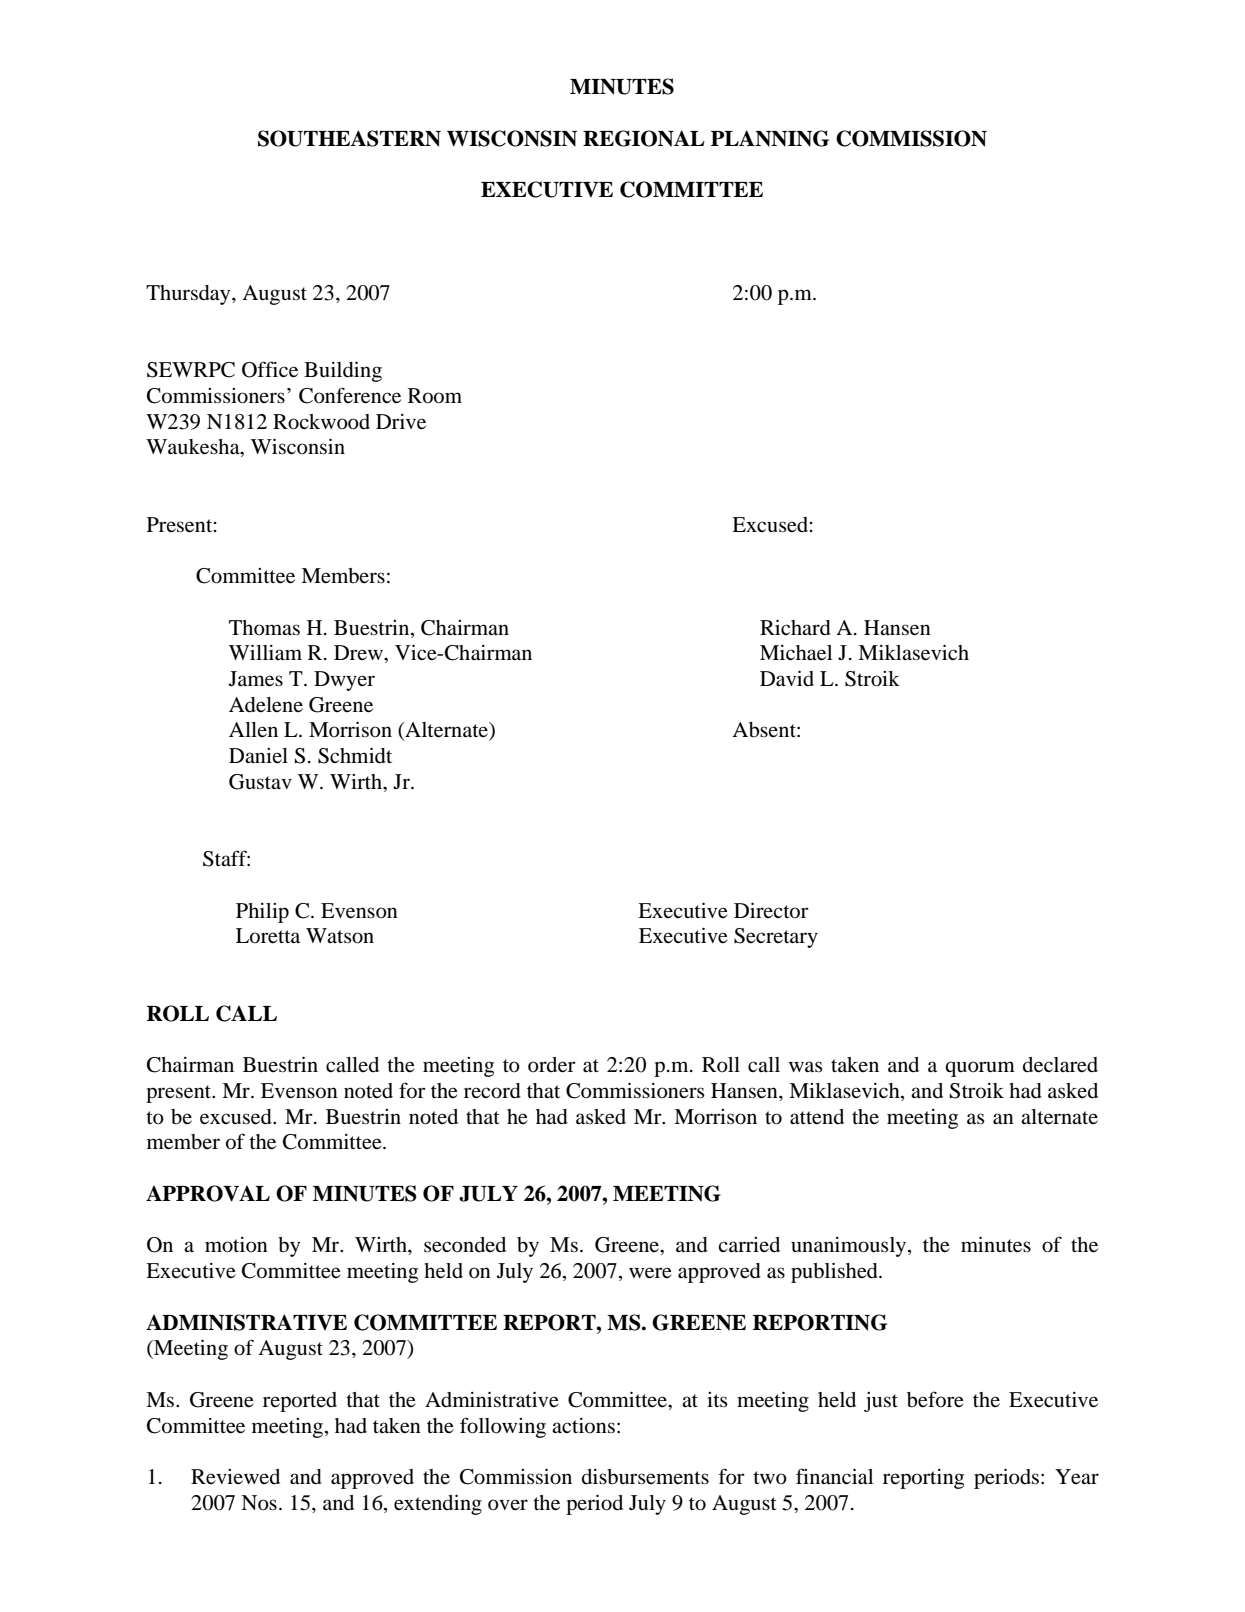 The height and width of the document is (1612, 1245). I want to click on SOUTHEASTERN, so click(349, 138).
